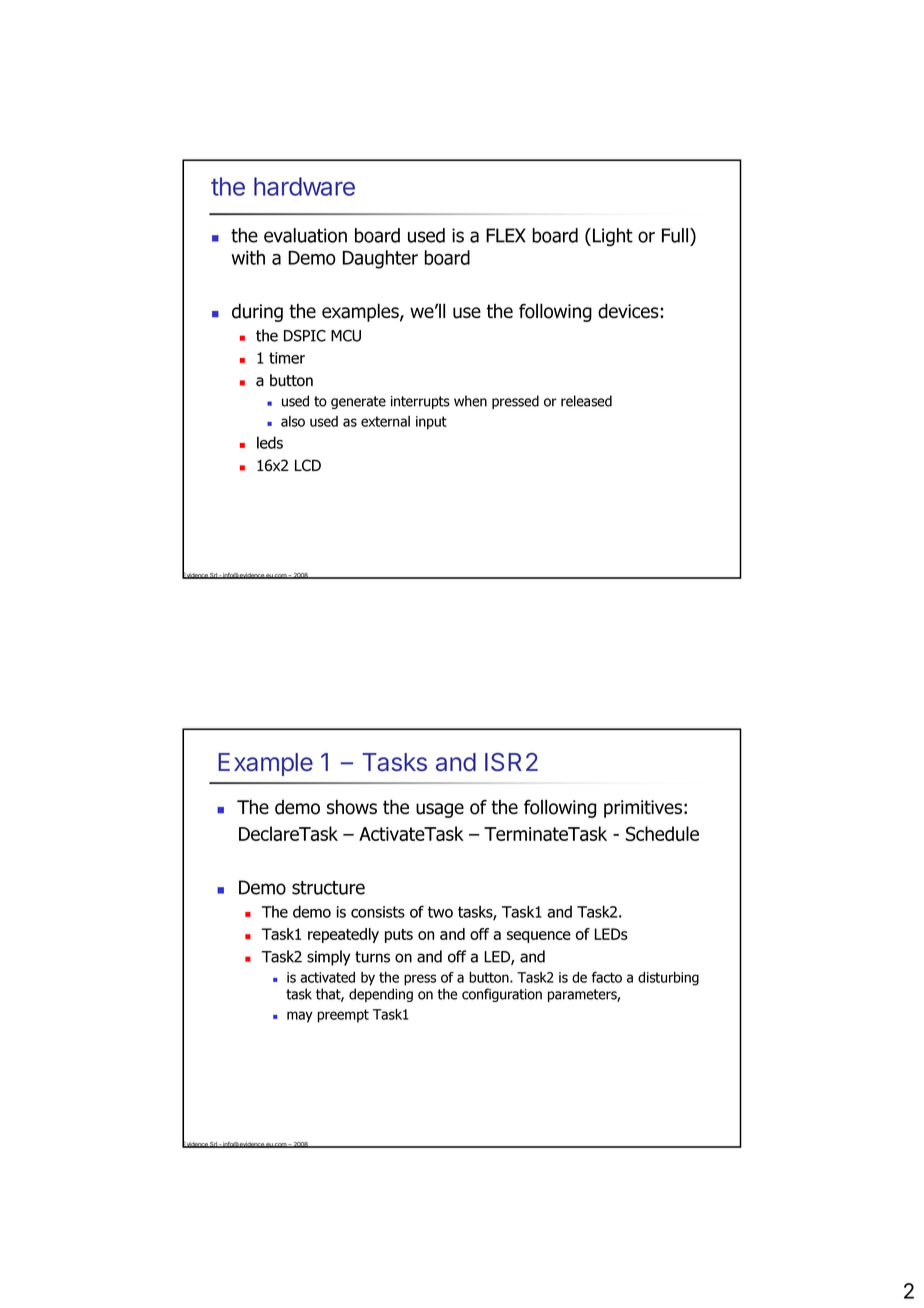 The image size is (924, 1308). Describe the element at coordinates (440, 810) in the screenshot. I see `usage` at that location.
